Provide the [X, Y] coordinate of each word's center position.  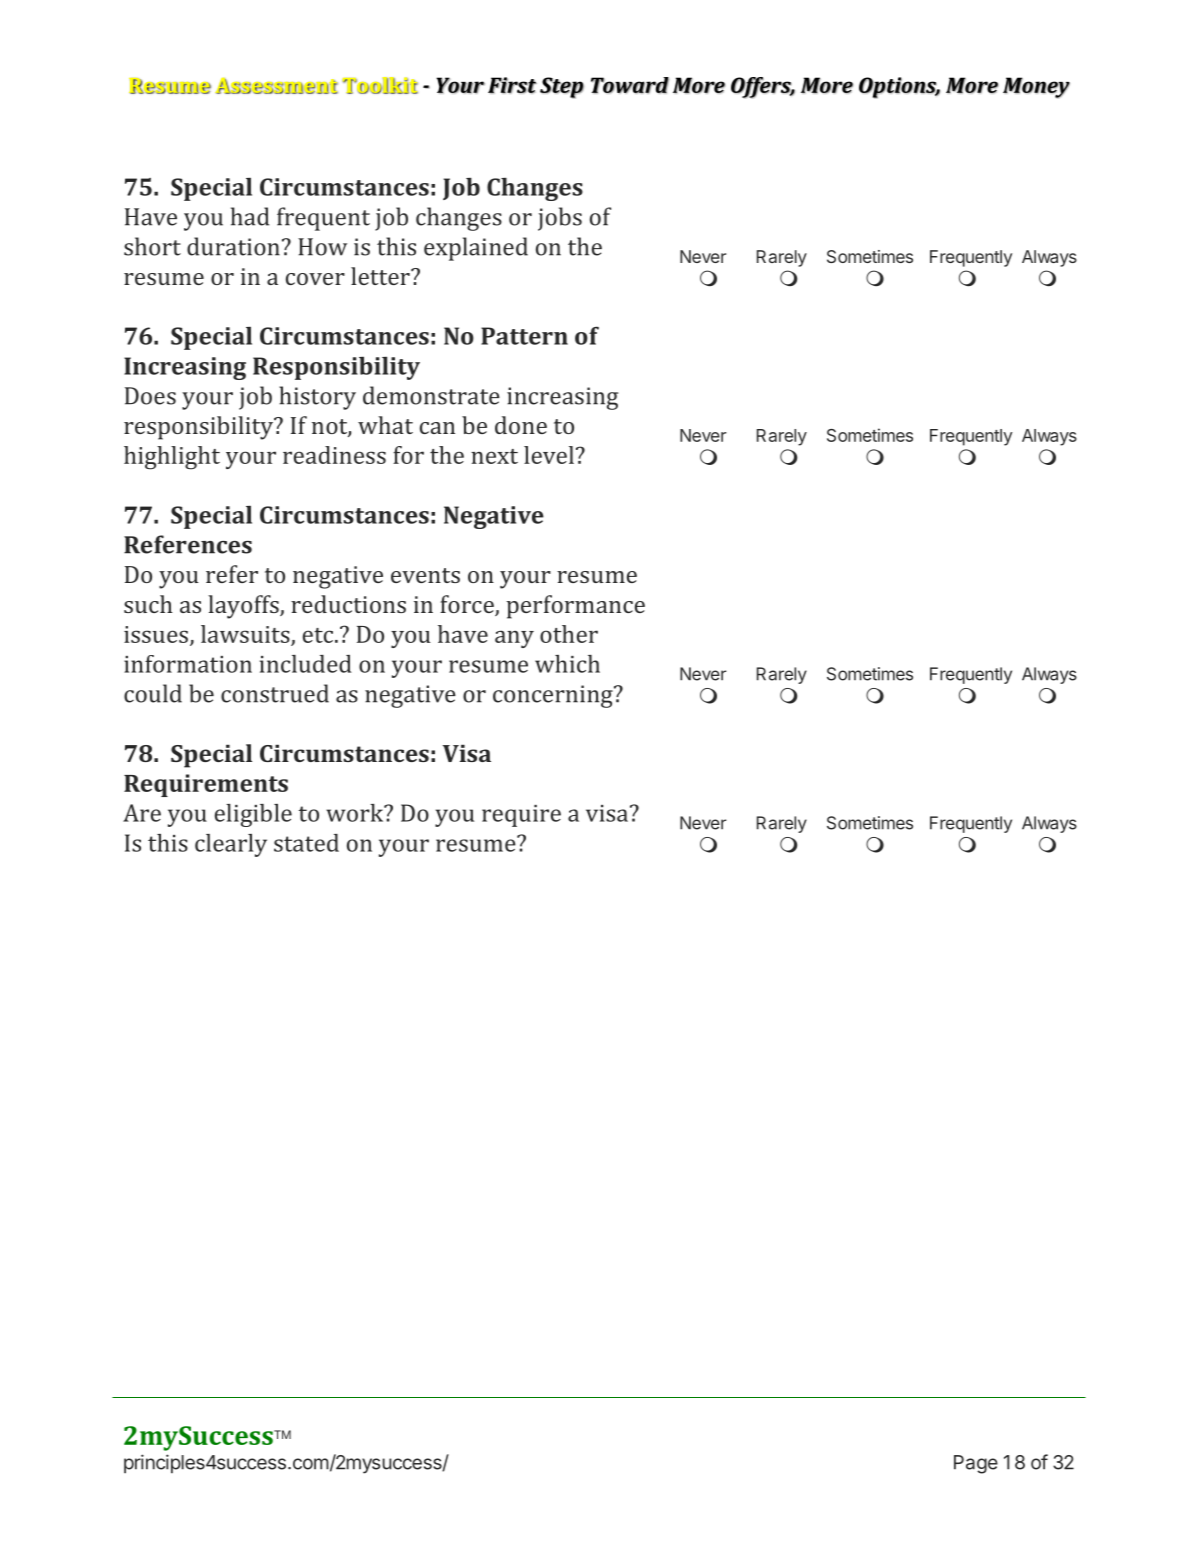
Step [562, 88]
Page [976, 1464]
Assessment [276, 86]
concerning [554, 696]
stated [306, 843]
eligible [253, 815]
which [567, 664]
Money [1036, 88]
